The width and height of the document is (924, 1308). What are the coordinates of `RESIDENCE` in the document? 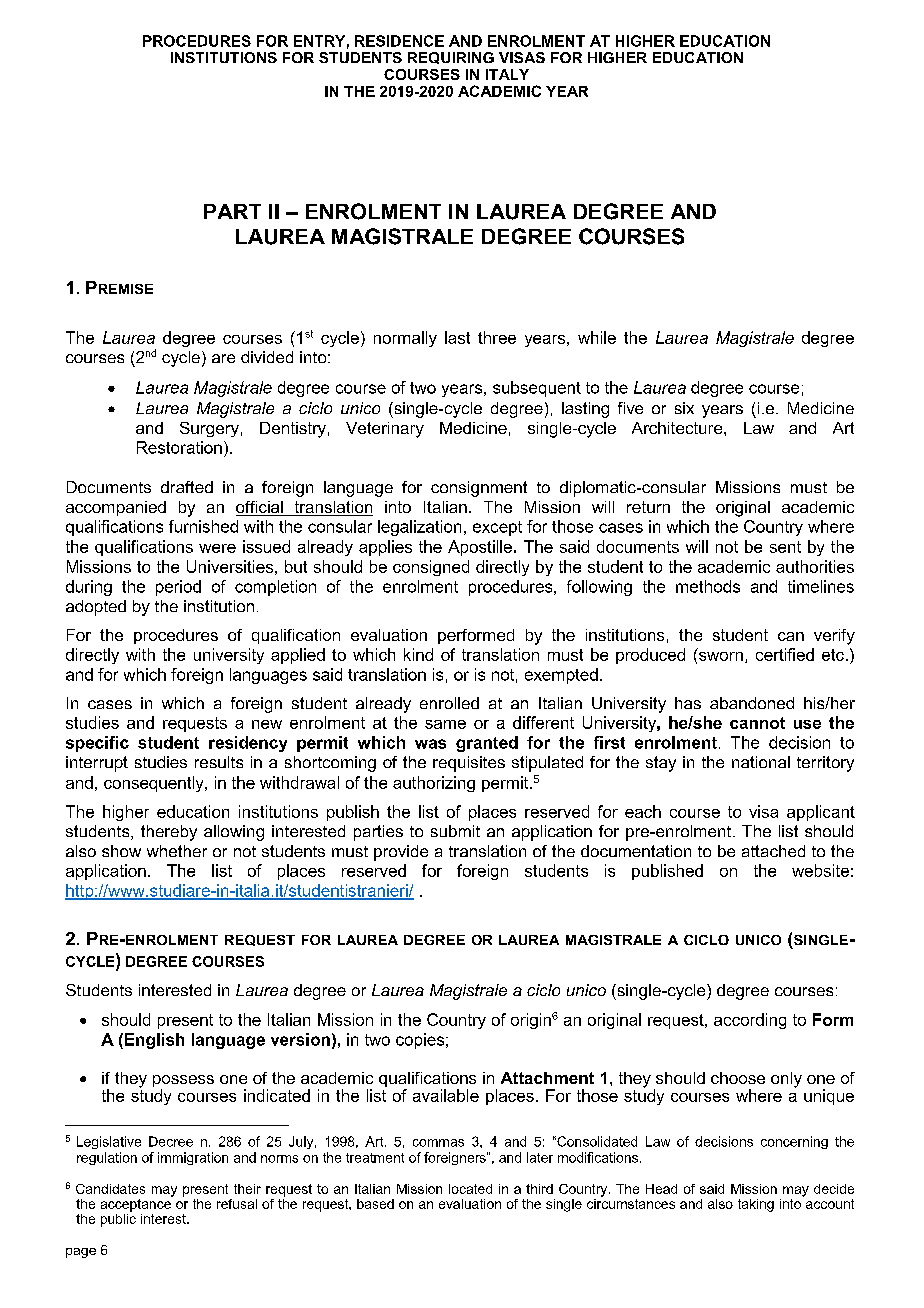 It's located at (399, 41).
